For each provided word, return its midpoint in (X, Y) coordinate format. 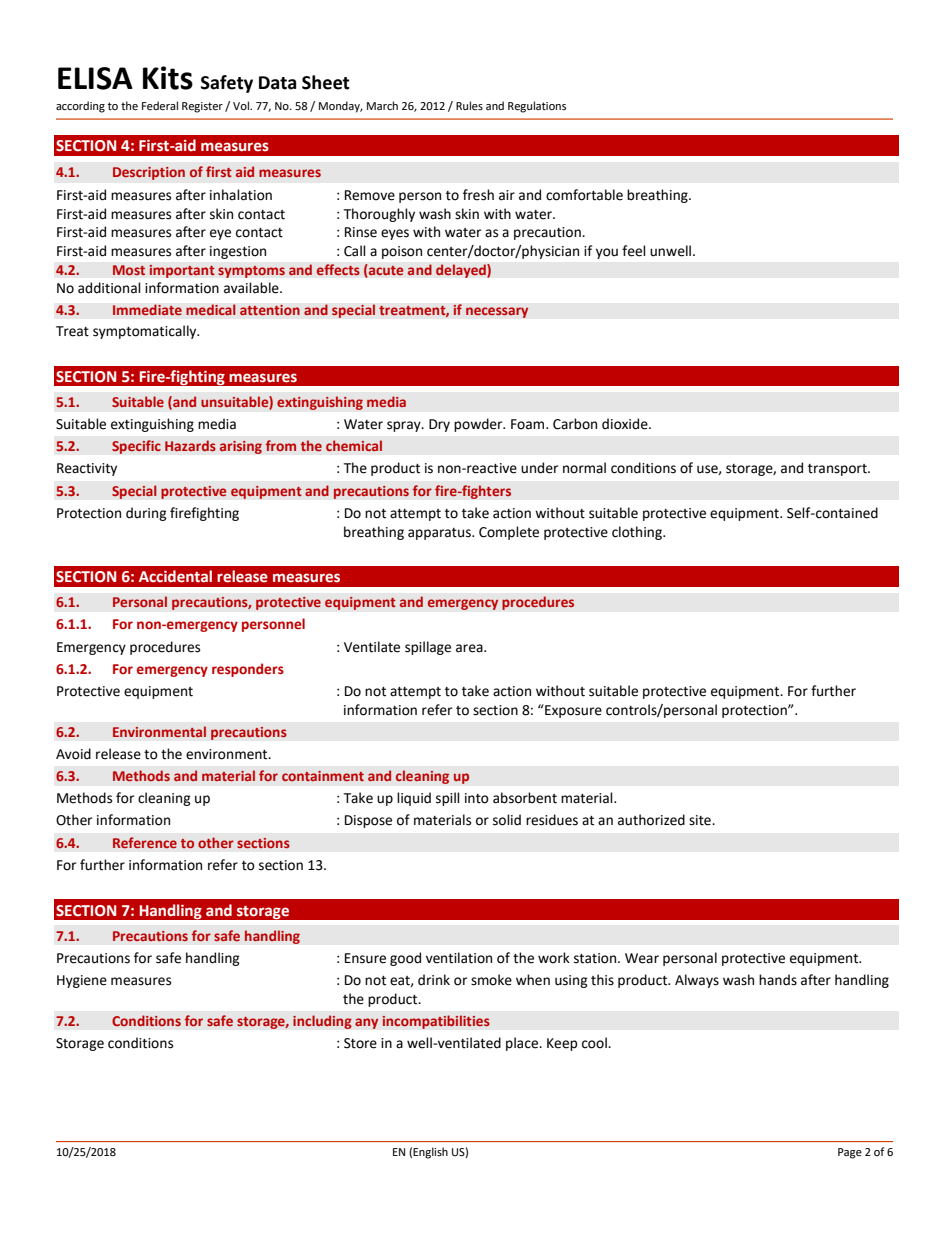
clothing (638, 533)
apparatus (440, 534)
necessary (497, 312)
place (523, 1044)
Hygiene (82, 981)
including (322, 1022)
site (701, 820)
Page (850, 1153)
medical (211, 310)
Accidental (175, 576)
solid (507, 820)
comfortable (584, 195)
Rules (469, 105)
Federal (160, 106)
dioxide (626, 424)
